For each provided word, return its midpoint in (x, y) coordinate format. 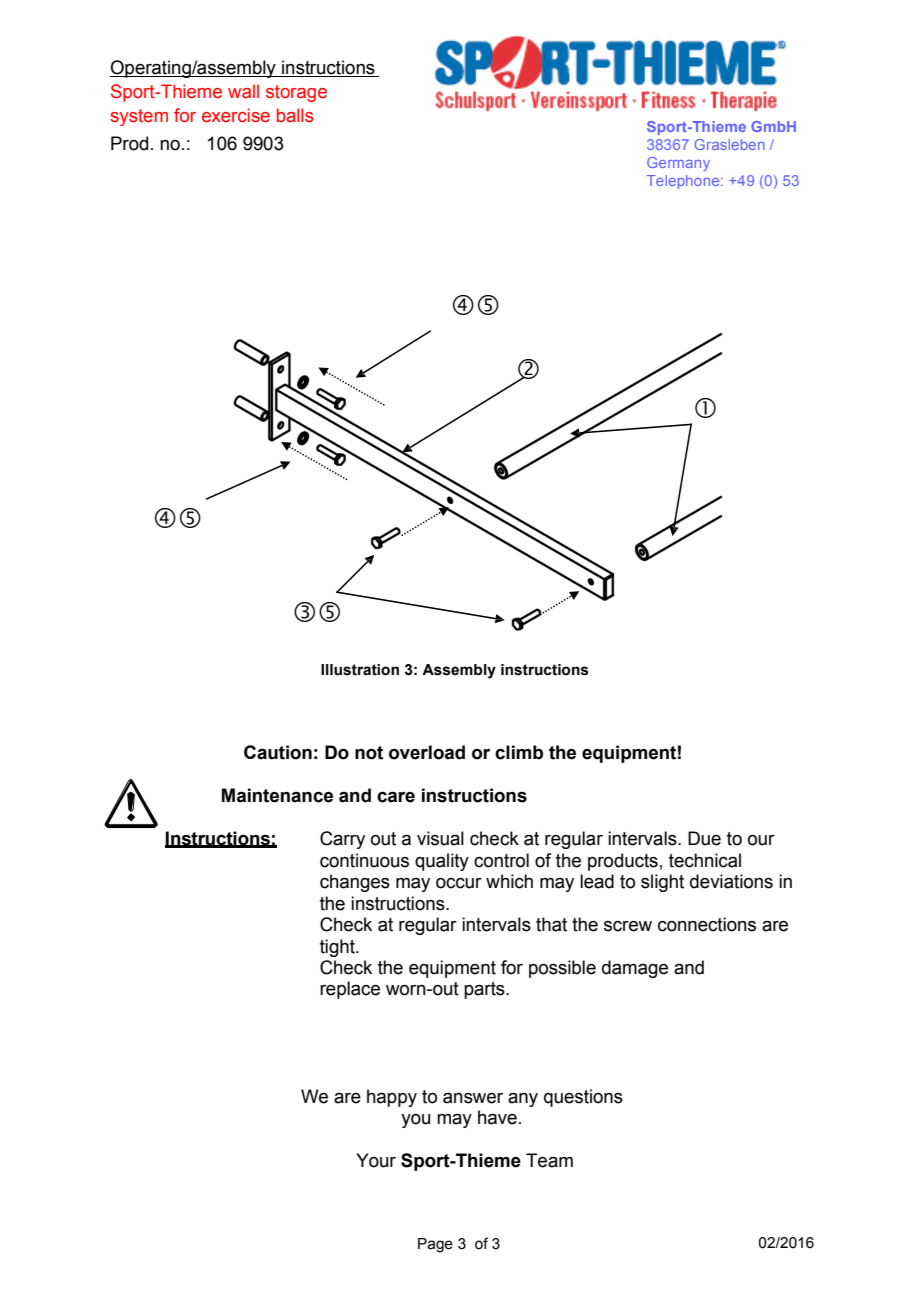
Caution (278, 752)
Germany (678, 164)
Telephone (684, 182)
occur (459, 883)
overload (427, 752)
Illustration (360, 670)
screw (628, 926)
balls (295, 115)
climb (519, 752)
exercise (236, 115)
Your (376, 1160)
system (139, 117)
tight (338, 948)
